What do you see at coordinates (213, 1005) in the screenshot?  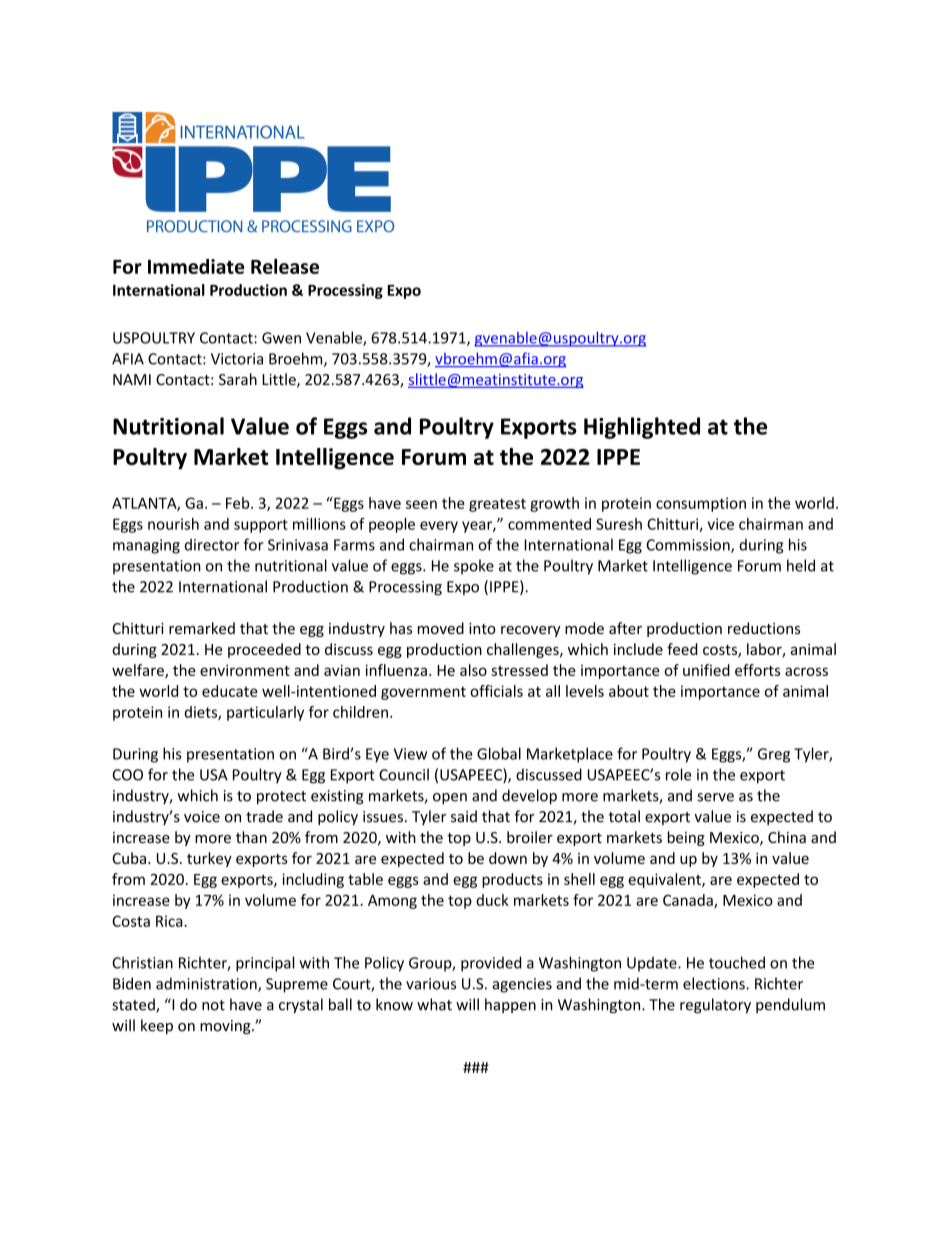 I see `not` at bounding box center [213, 1005].
